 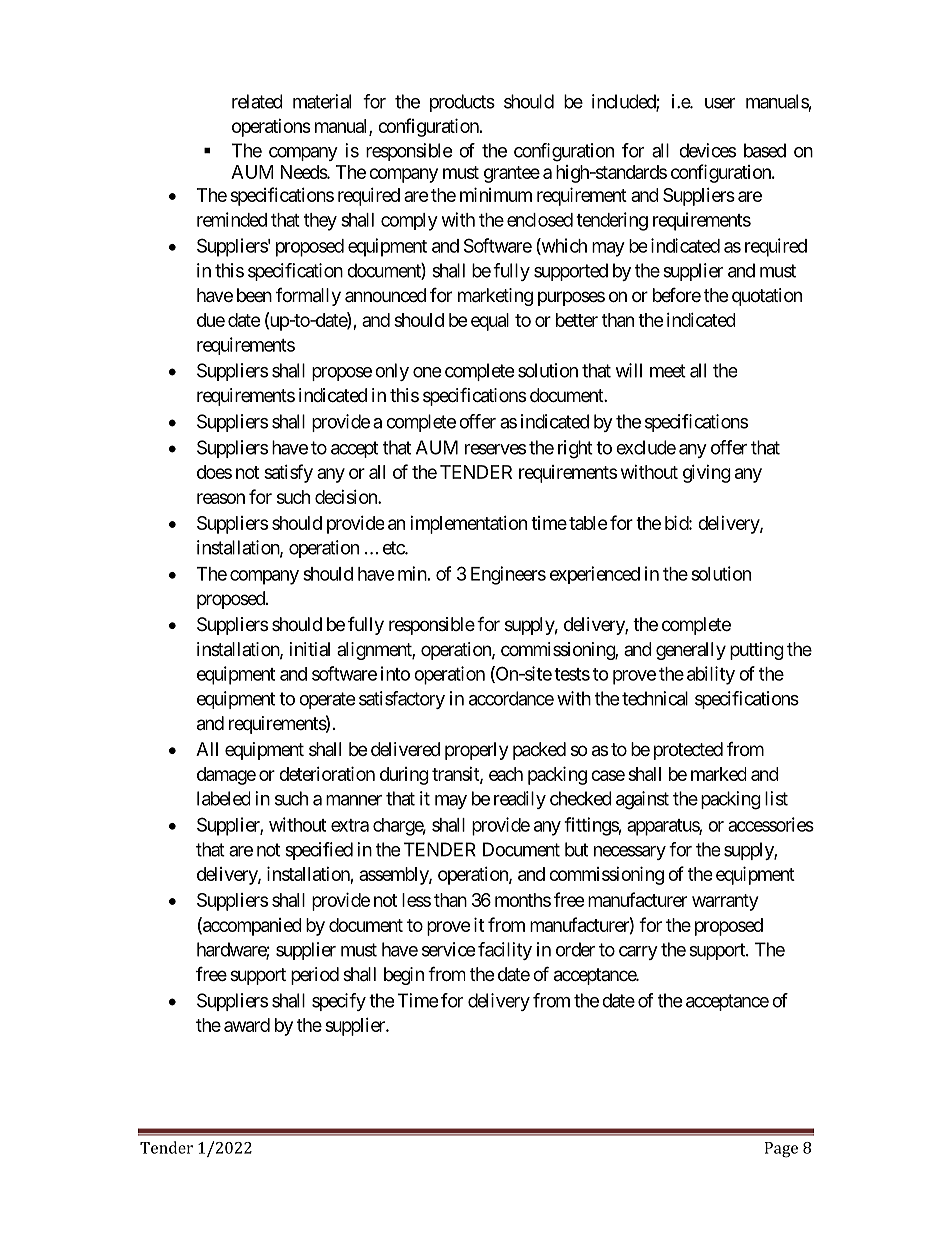 What do you see at coordinates (668, 371) in the document?
I see `meet` at bounding box center [668, 371].
